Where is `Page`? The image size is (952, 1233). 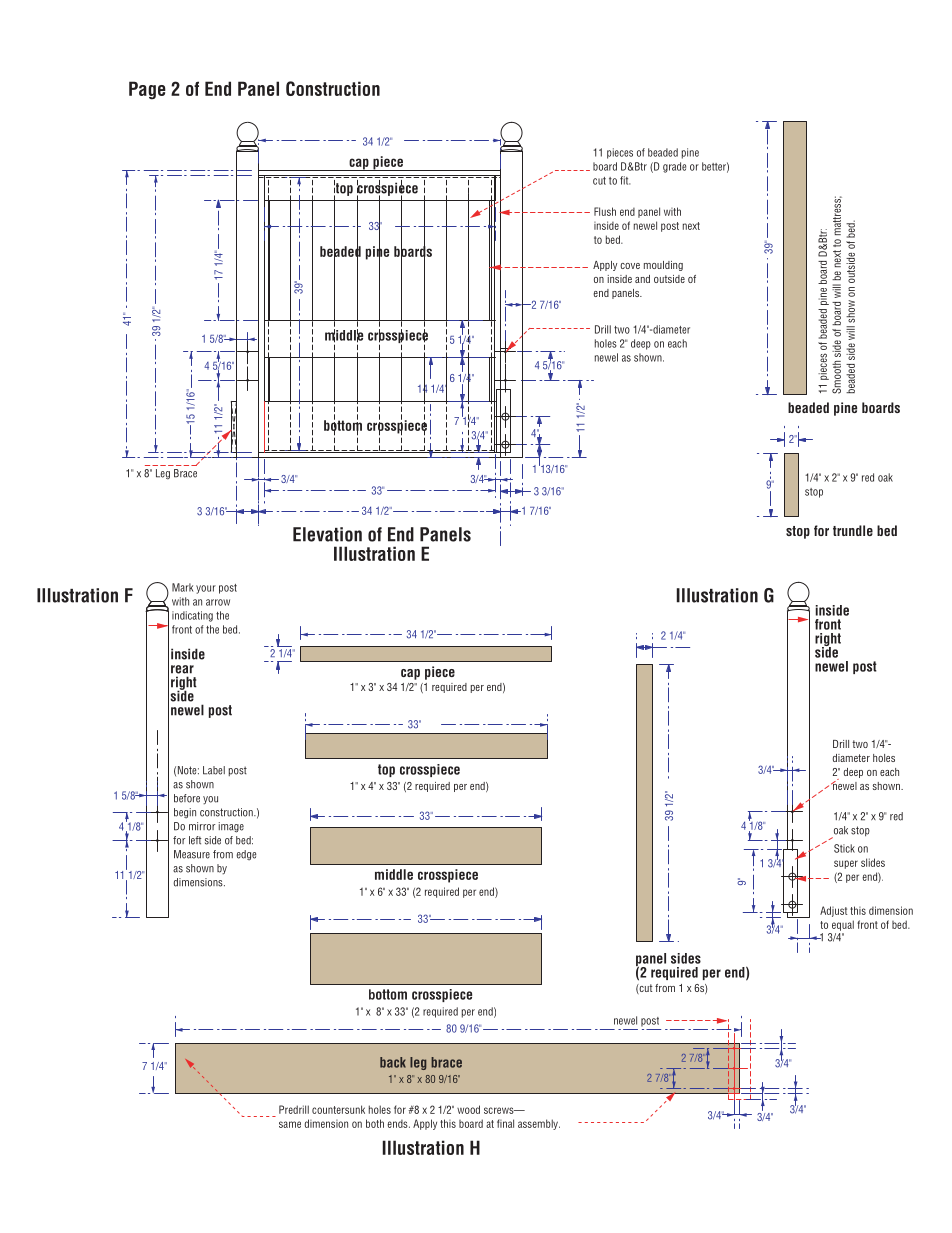
Page is located at coordinates (147, 90).
